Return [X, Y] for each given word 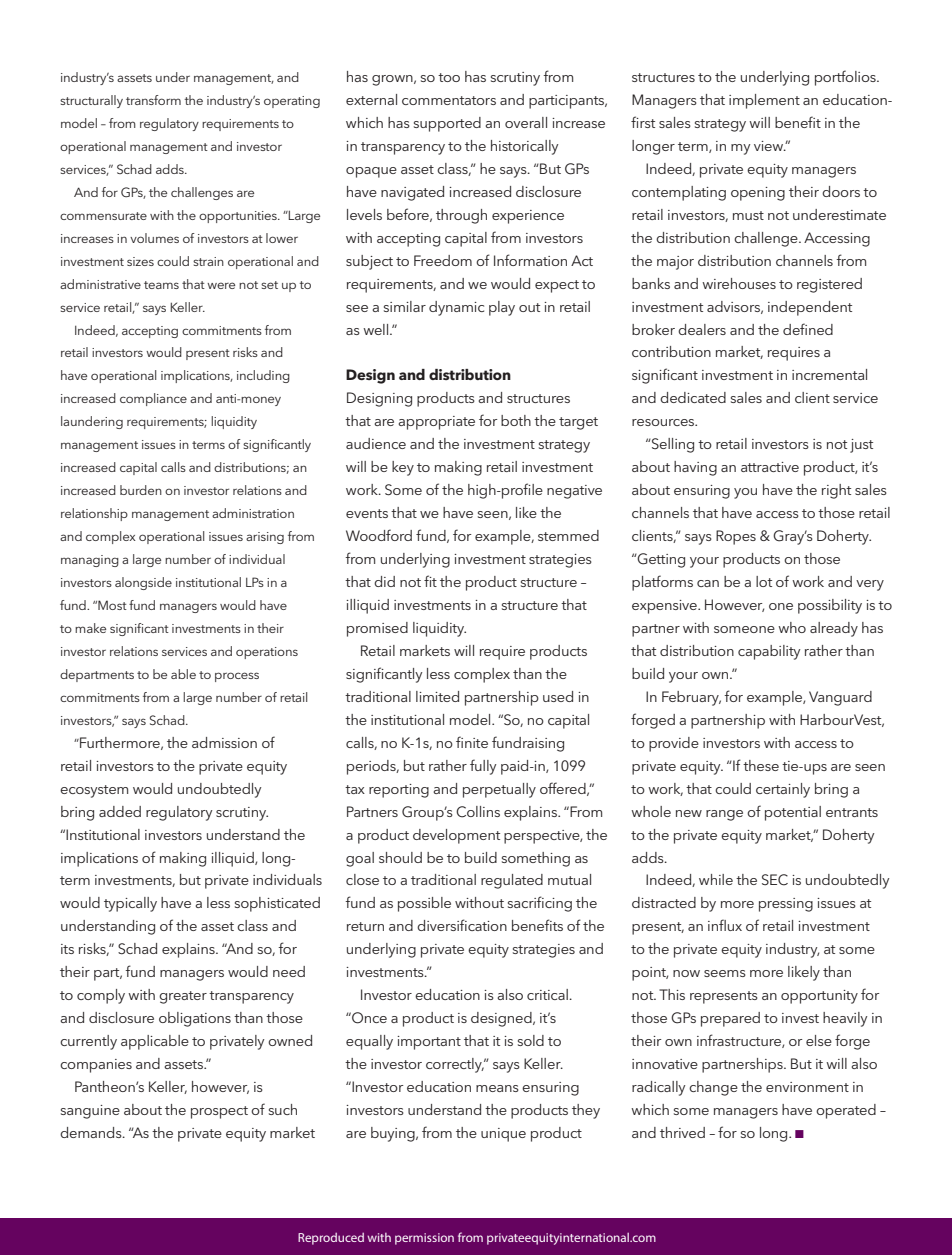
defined [808, 329]
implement [764, 101]
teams [161, 285]
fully [483, 767]
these [761, 765]
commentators [449, 100]
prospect [219, 1112]
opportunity [819, 997]
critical [548, 994]
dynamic [456, 308]
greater [183, 997]
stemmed [568, 535]
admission [224, 742]
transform [153, 100]
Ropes [736, 537]
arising [265, 538]
